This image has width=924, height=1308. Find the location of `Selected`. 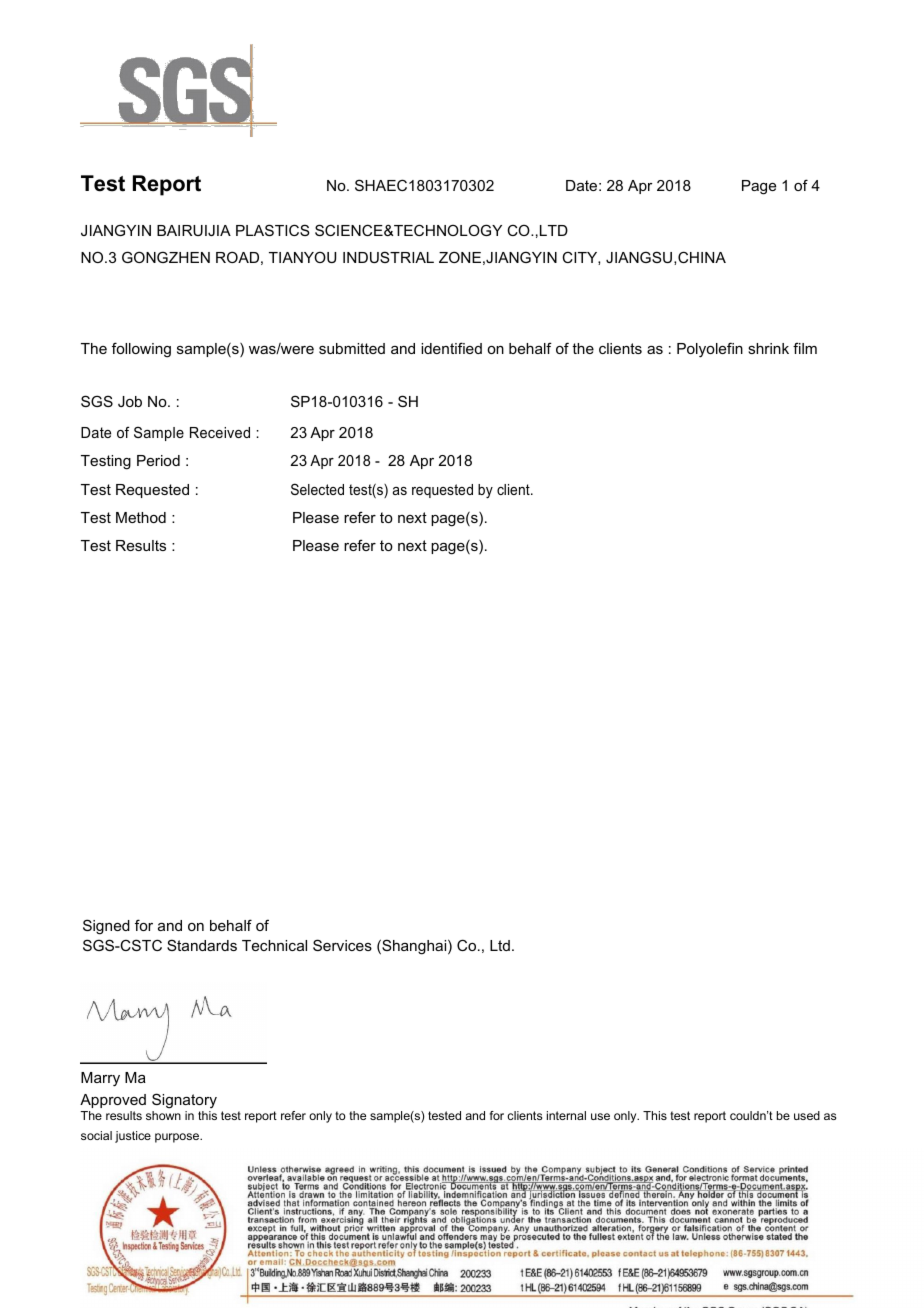

Selected is located at coordinates (317, 489).
